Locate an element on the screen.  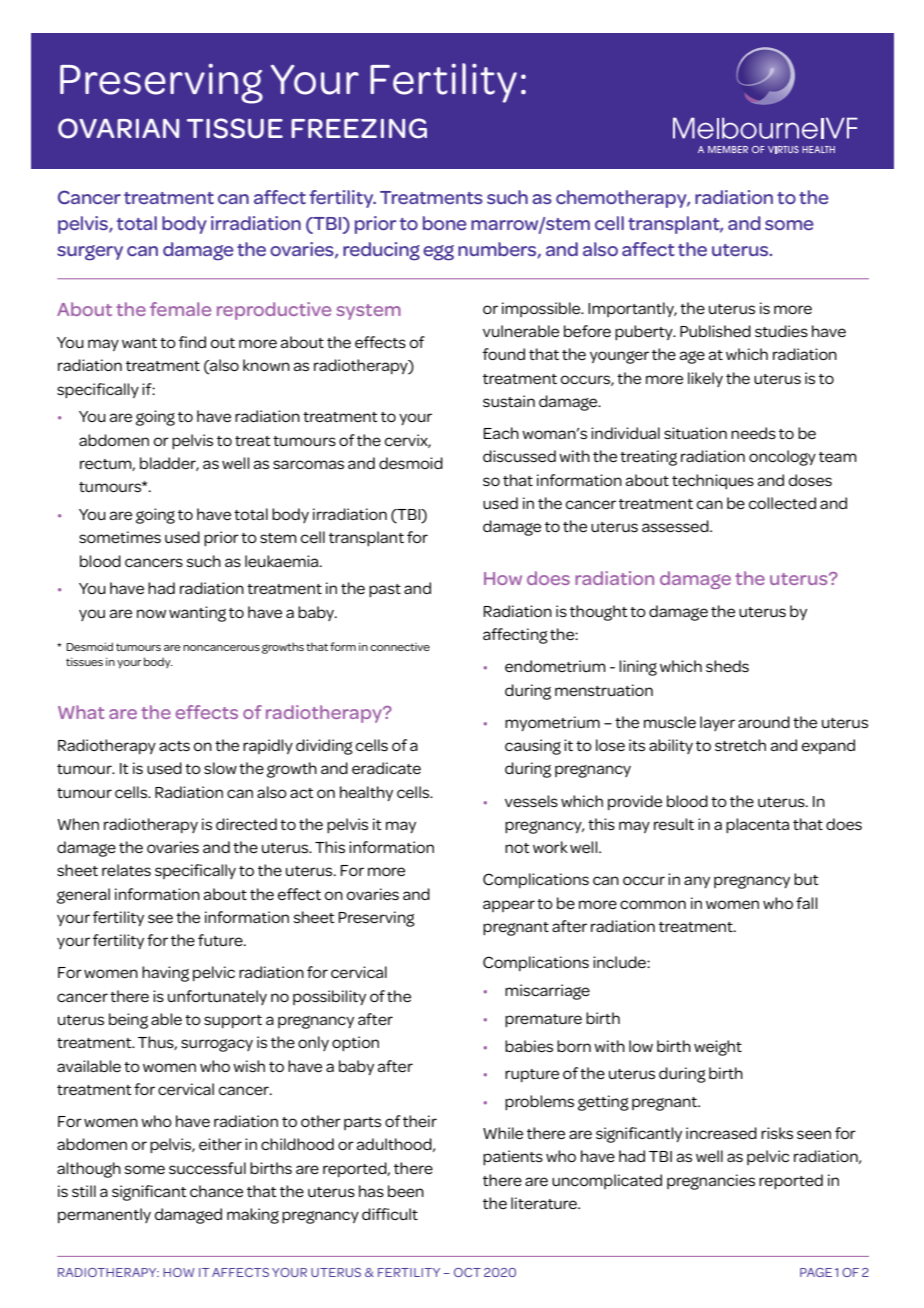
babies is located at coordinates (529, 1046).
